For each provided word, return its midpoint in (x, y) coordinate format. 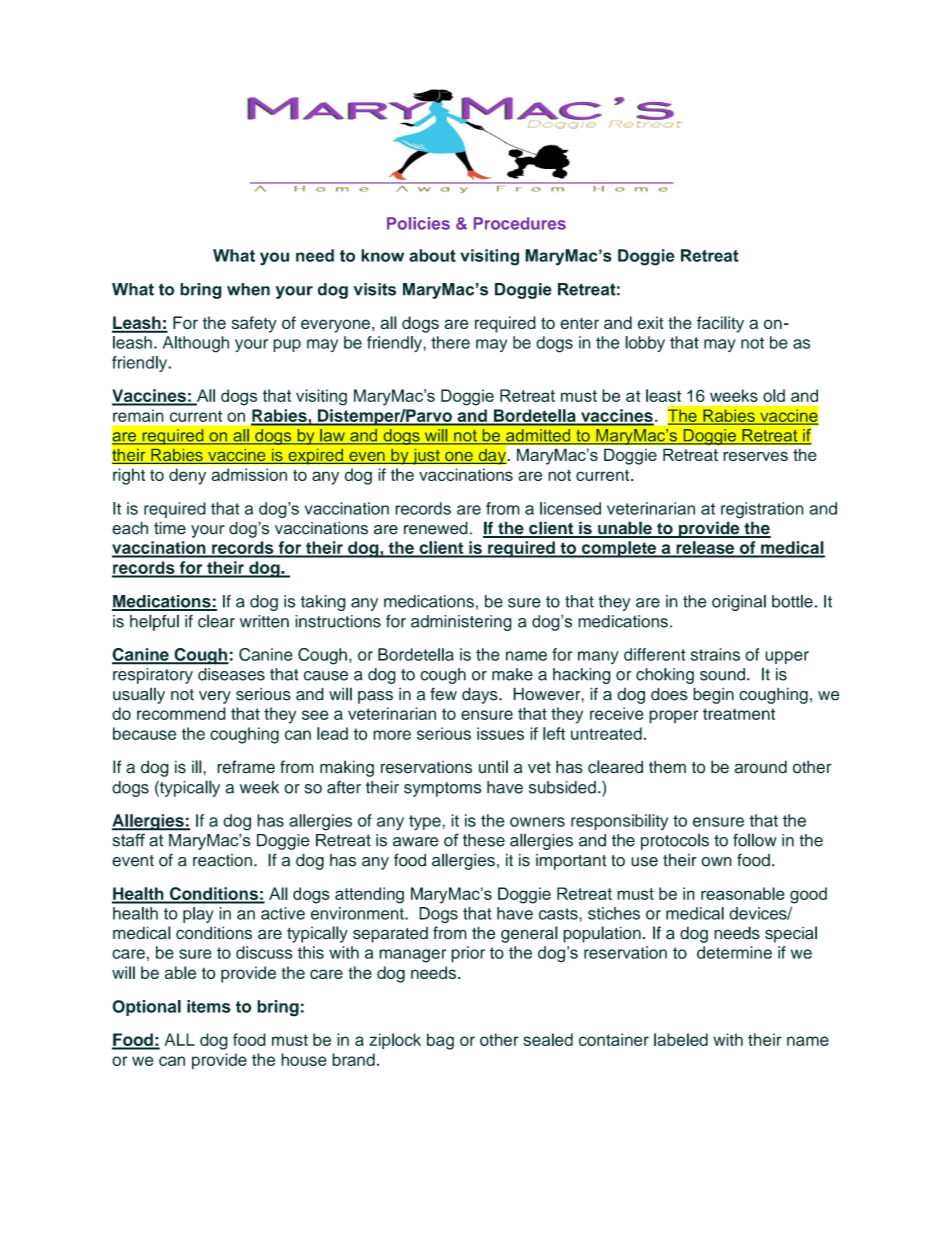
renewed (436, 528)
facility (720, 324)
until (493, 767)
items (209, 1006)
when (248, 289)
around (760, 767)
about (432, 255)
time (170, 528)
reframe (246, 767)
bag (440, 1041)
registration (762, 510)
